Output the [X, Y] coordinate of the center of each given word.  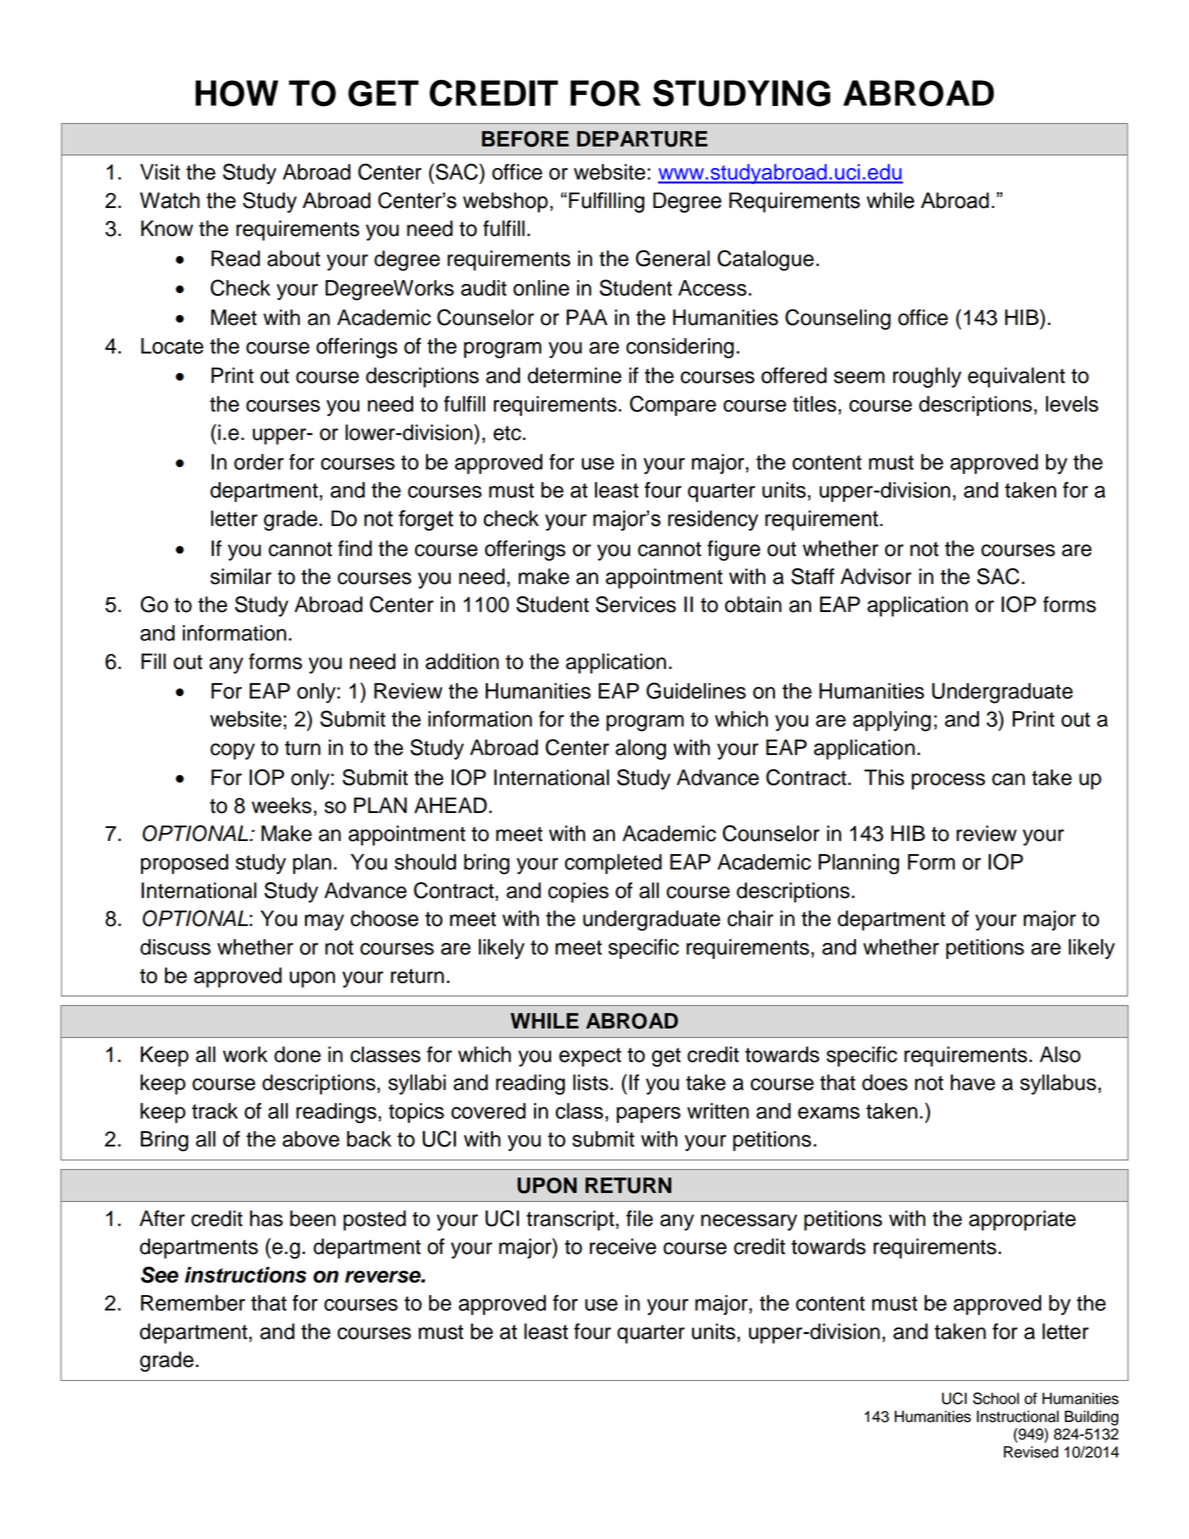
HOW [236, 93]
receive [623, 1246]
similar [241, 576]
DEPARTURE [642, 139]
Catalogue [765, 260]
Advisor [876, 576]
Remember [193, 1303]
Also [1060, 1054]
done [297, 1054]
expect [590, 1057]
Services [636, 604]
